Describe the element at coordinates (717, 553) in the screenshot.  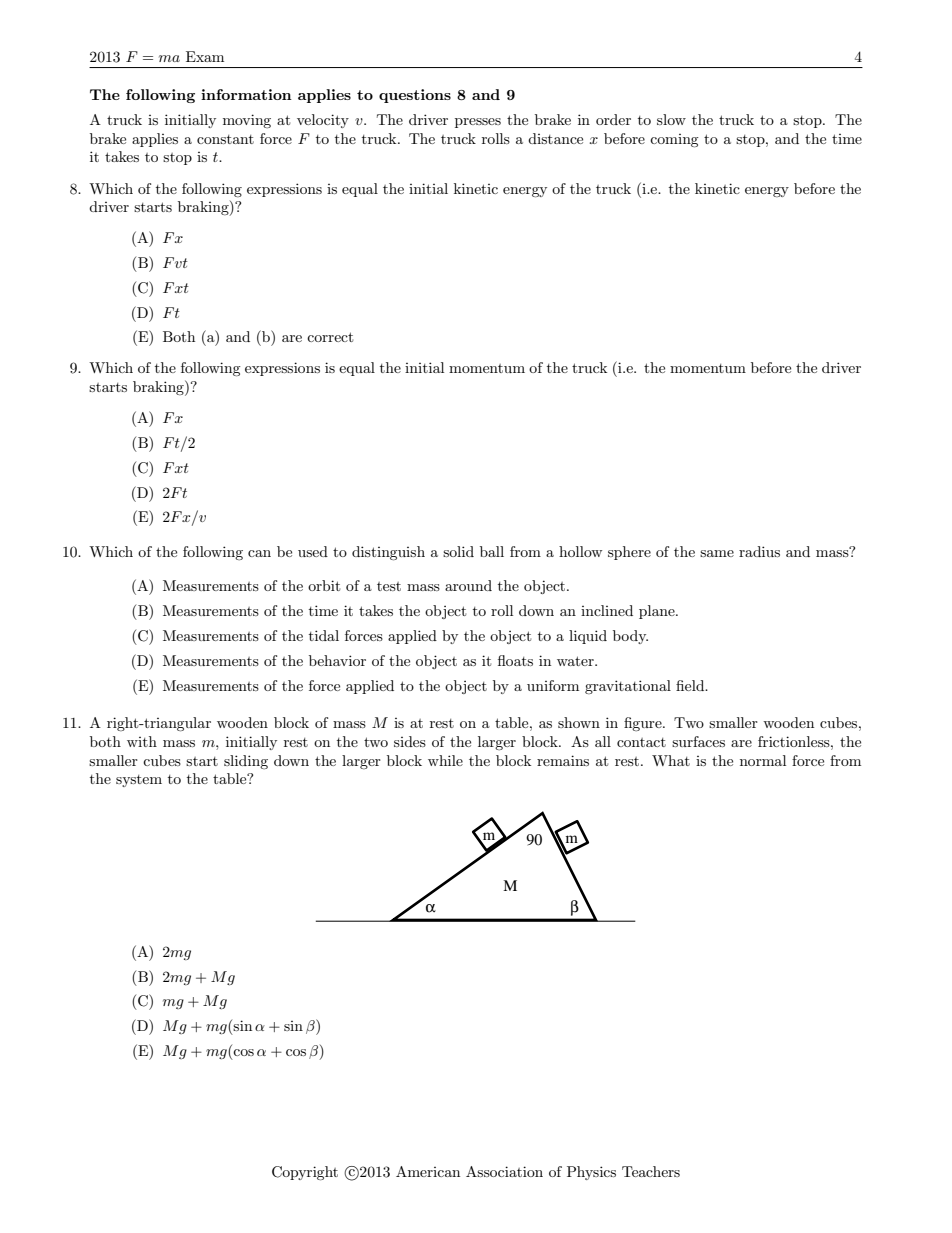
I see `same` at that location.
